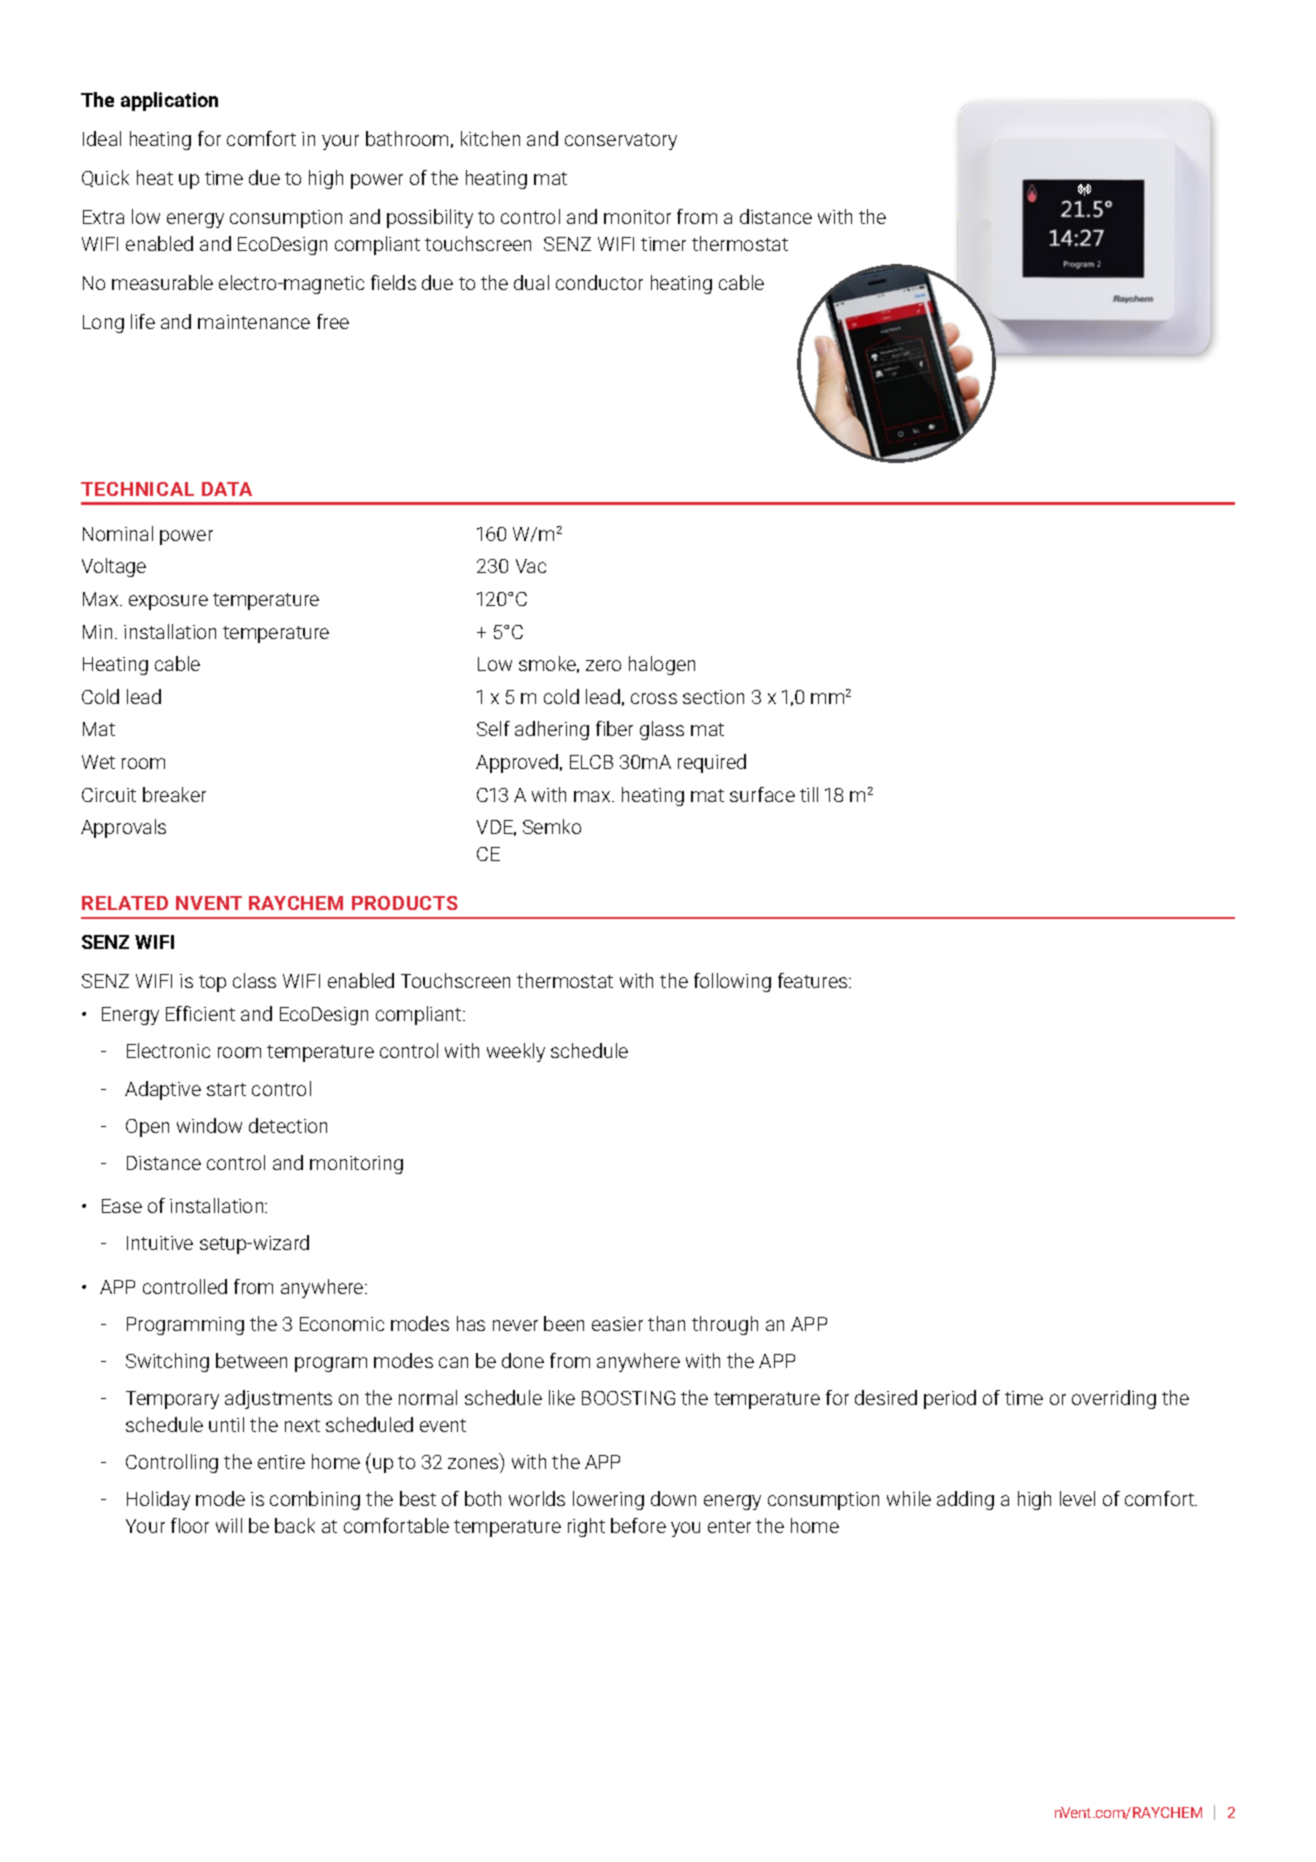 This screenshot has height=1862, width=1316. I want to click on features, so click(814, 980).
